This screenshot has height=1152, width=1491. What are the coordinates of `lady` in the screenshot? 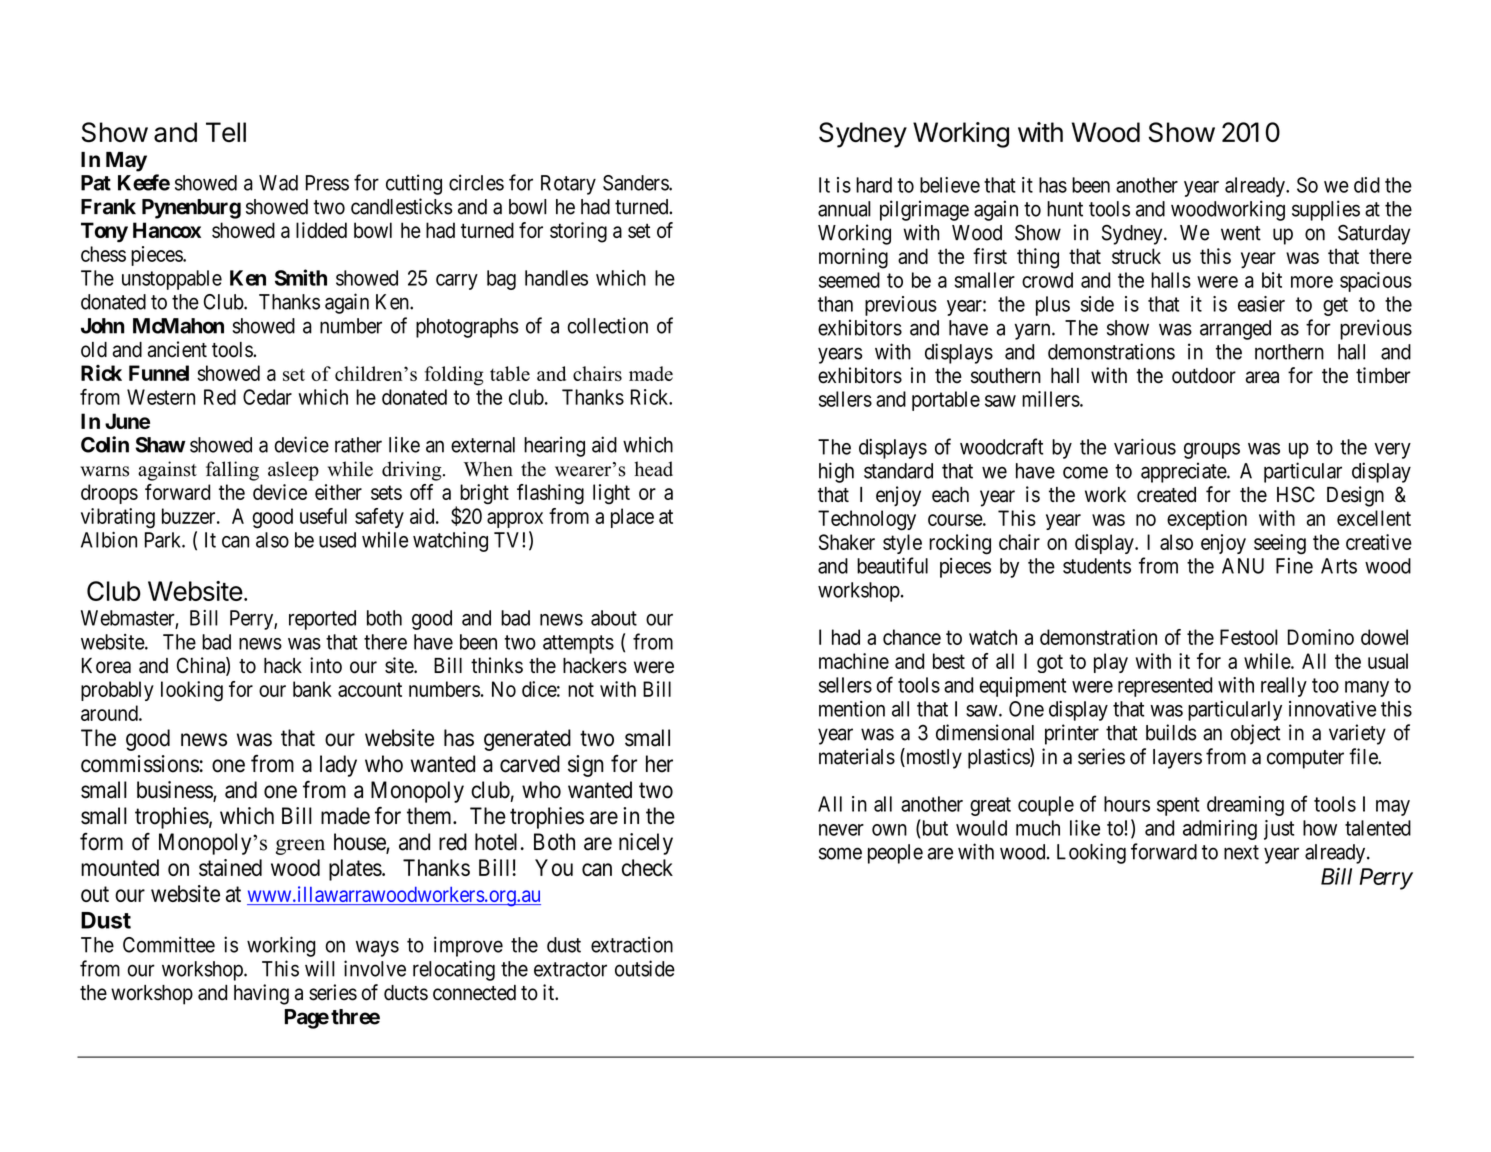 It's located at (338, 766).
